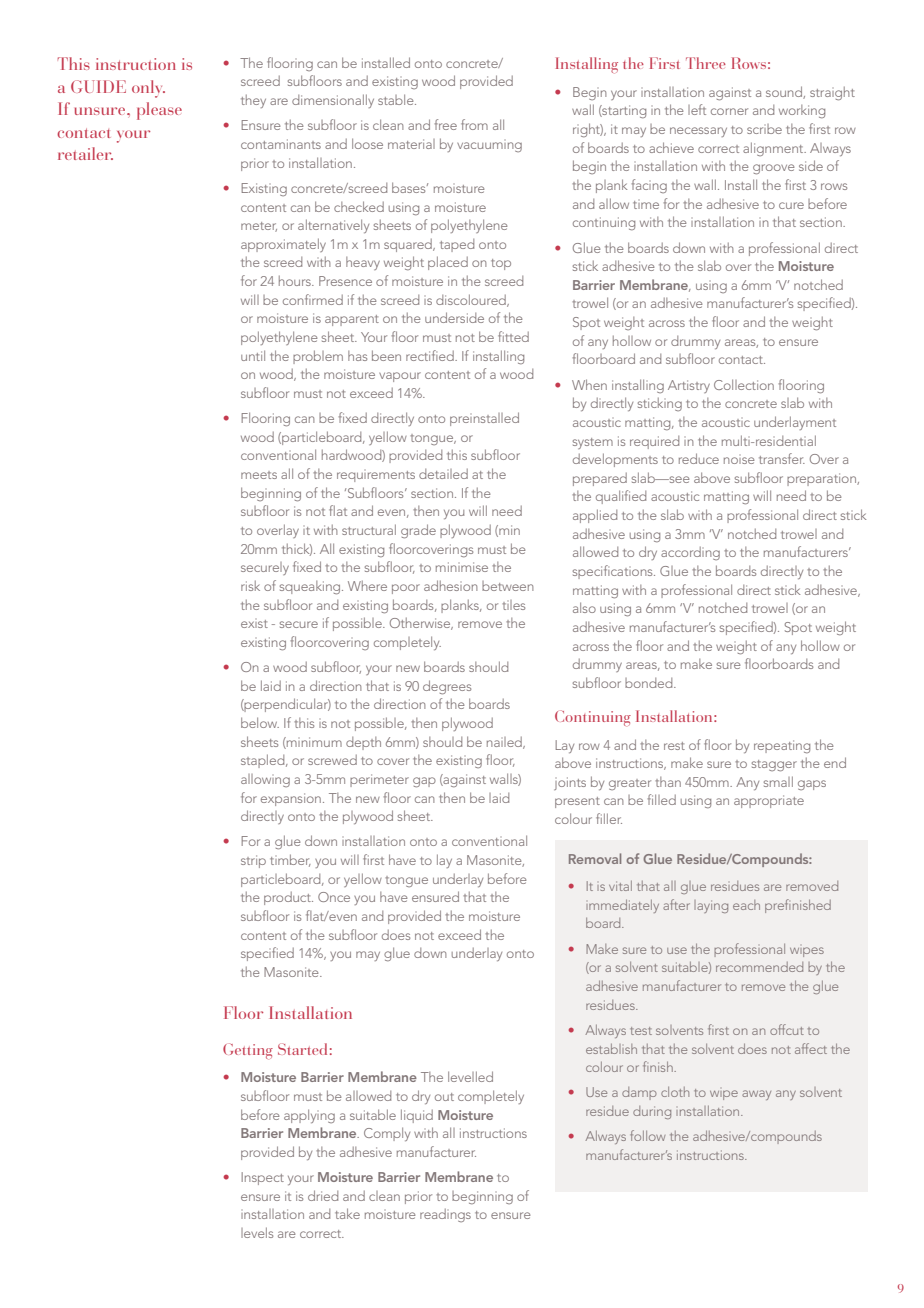  Describe the element at coordinates (445, 1215) in the screenshot. I see `readings` at that location.
